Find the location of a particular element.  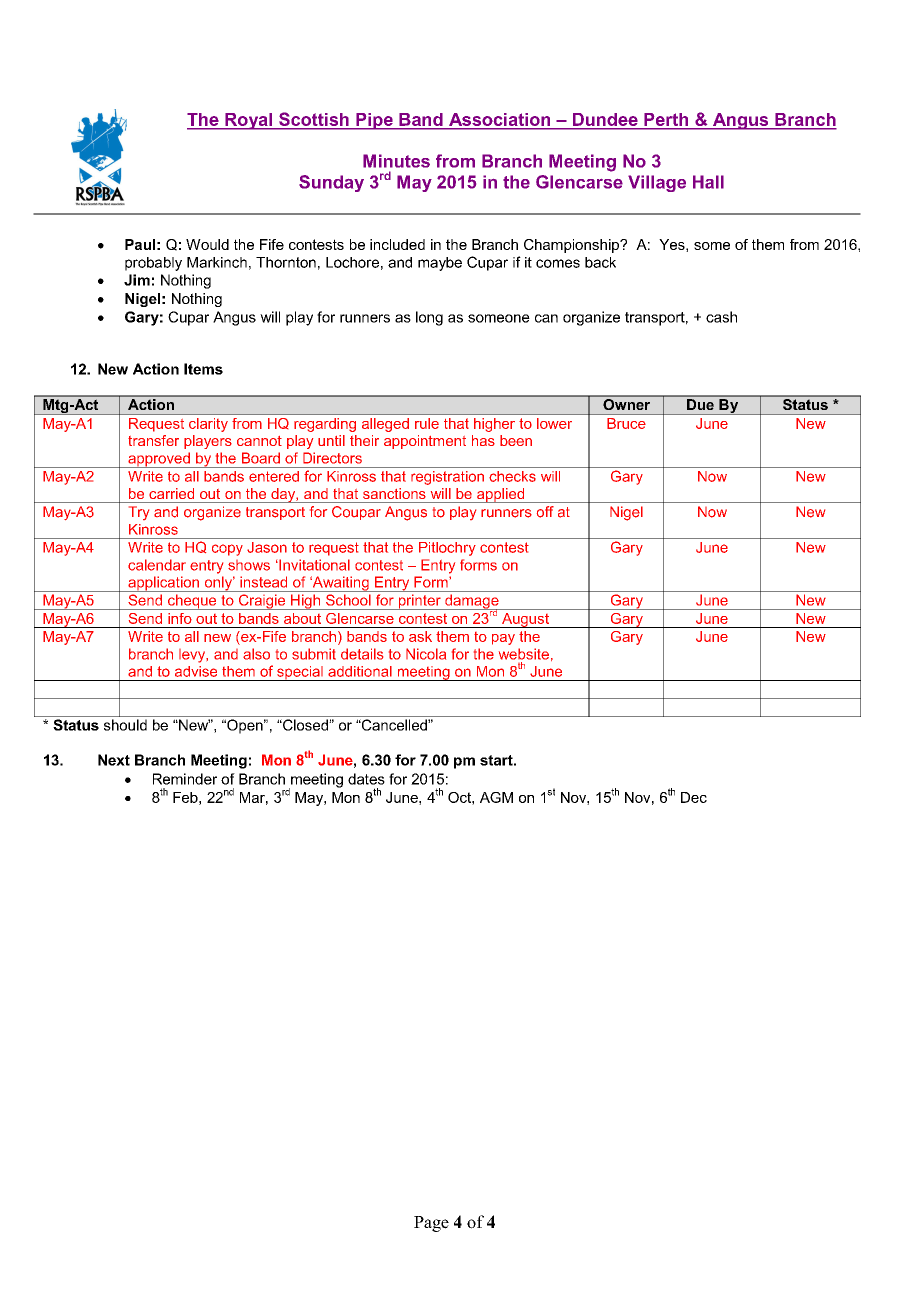

Village is located at coordinates (657, 183).
